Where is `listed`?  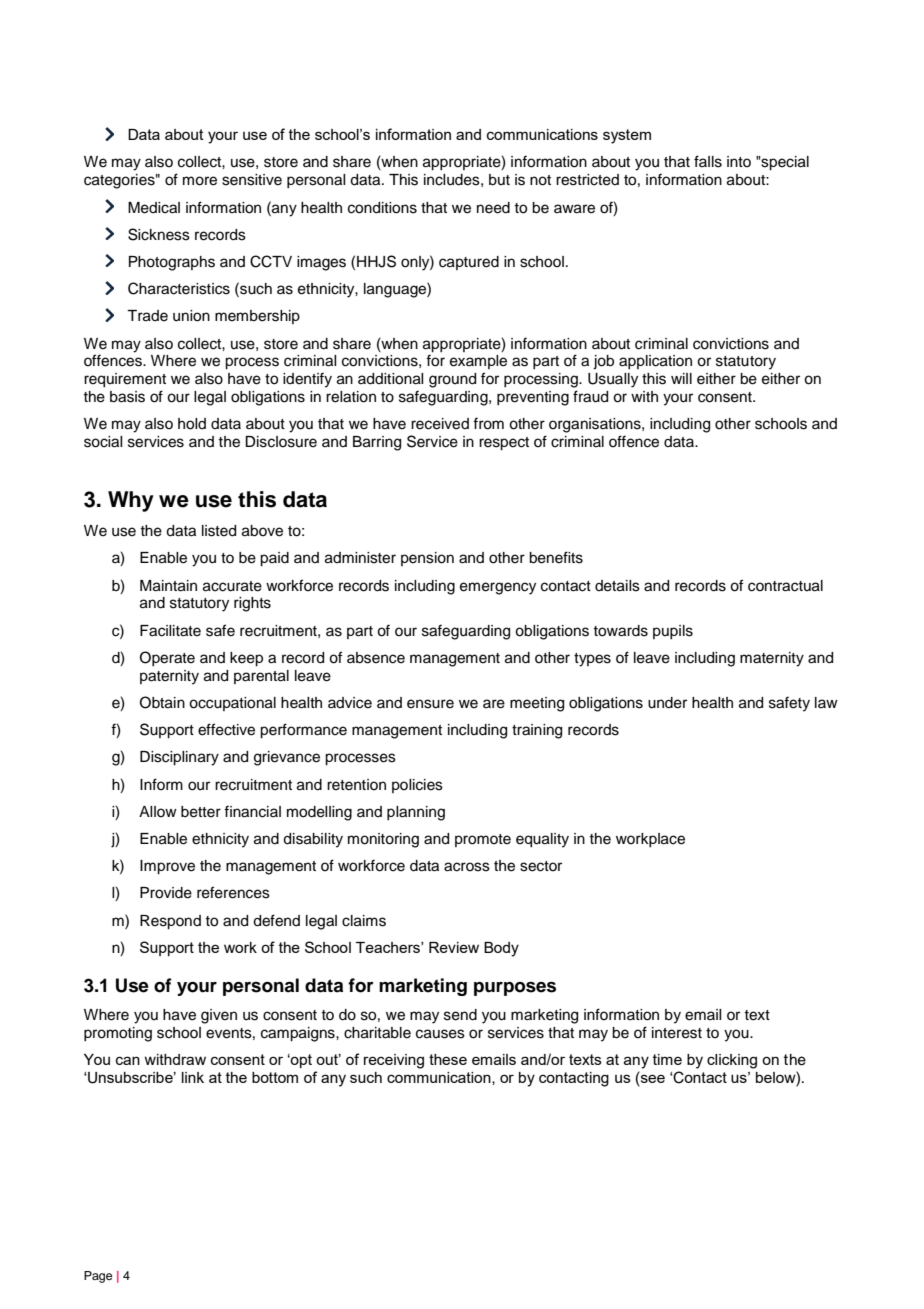 listed is located at coordinates (219, 531).
